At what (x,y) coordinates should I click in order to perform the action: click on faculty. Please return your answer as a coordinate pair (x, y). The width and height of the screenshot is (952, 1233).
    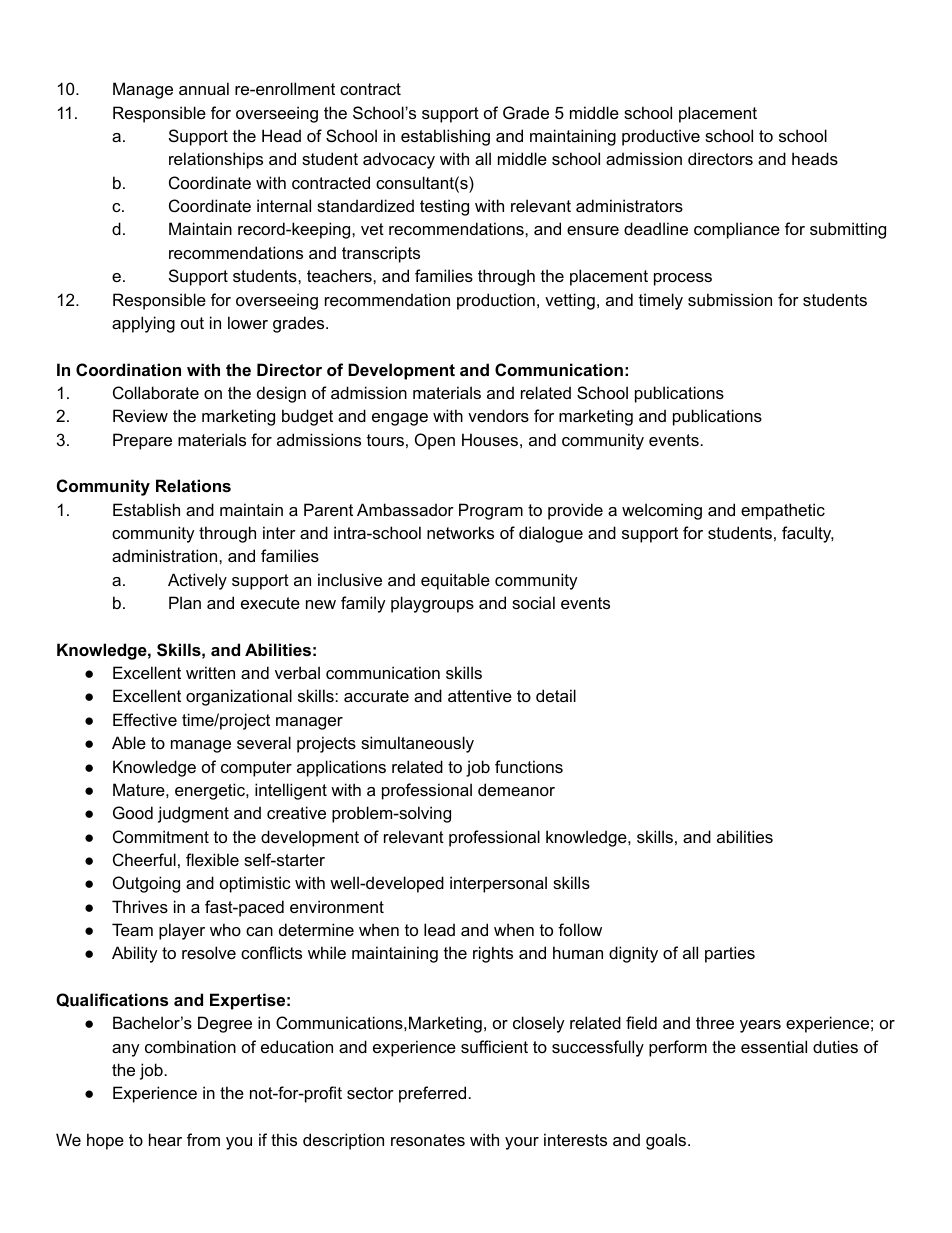
    Looking at the image, I should click on (808, 534).
